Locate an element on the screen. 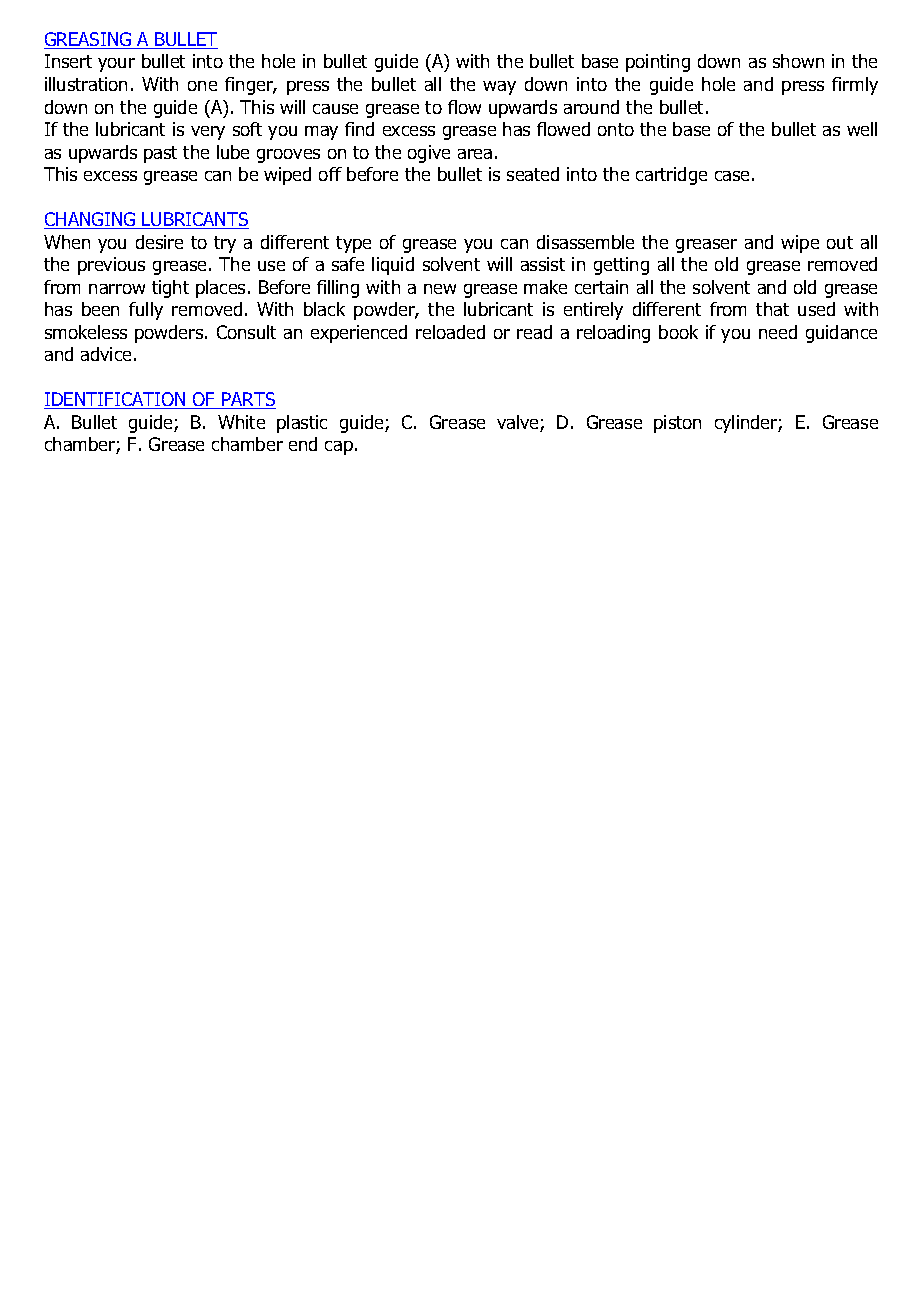  your is located at coordinates (116, 65).
